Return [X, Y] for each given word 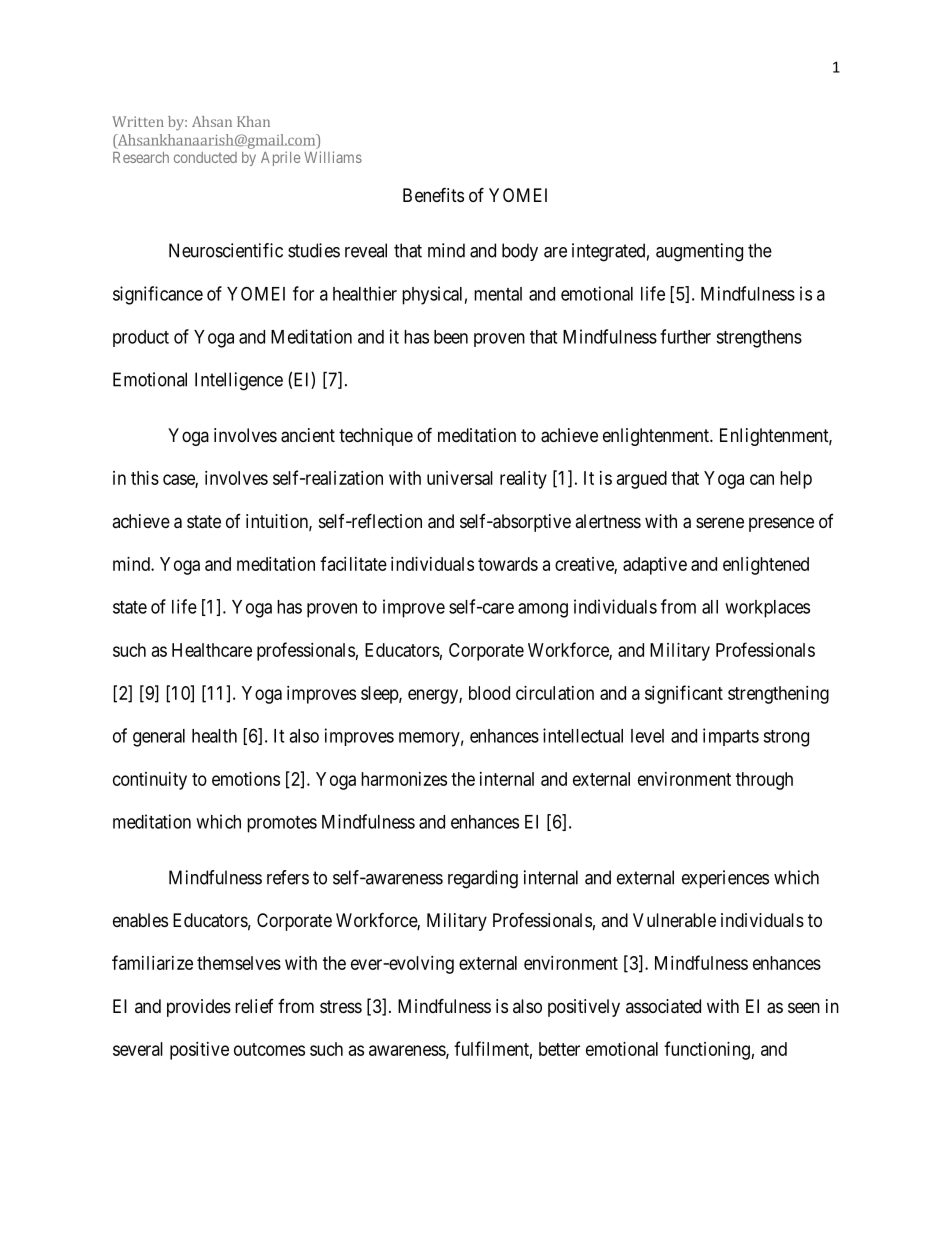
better [559, 1049]
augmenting [699, 252]
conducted [205, 157]
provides [199, 1008]
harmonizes [404, 779]
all [710, 607]
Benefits [433, 194]
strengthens [759, 339]
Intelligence [239, 381]
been [451, 337]
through [764, 781]
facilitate [353, 563]
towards [508, 564]
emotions [246, 779]
